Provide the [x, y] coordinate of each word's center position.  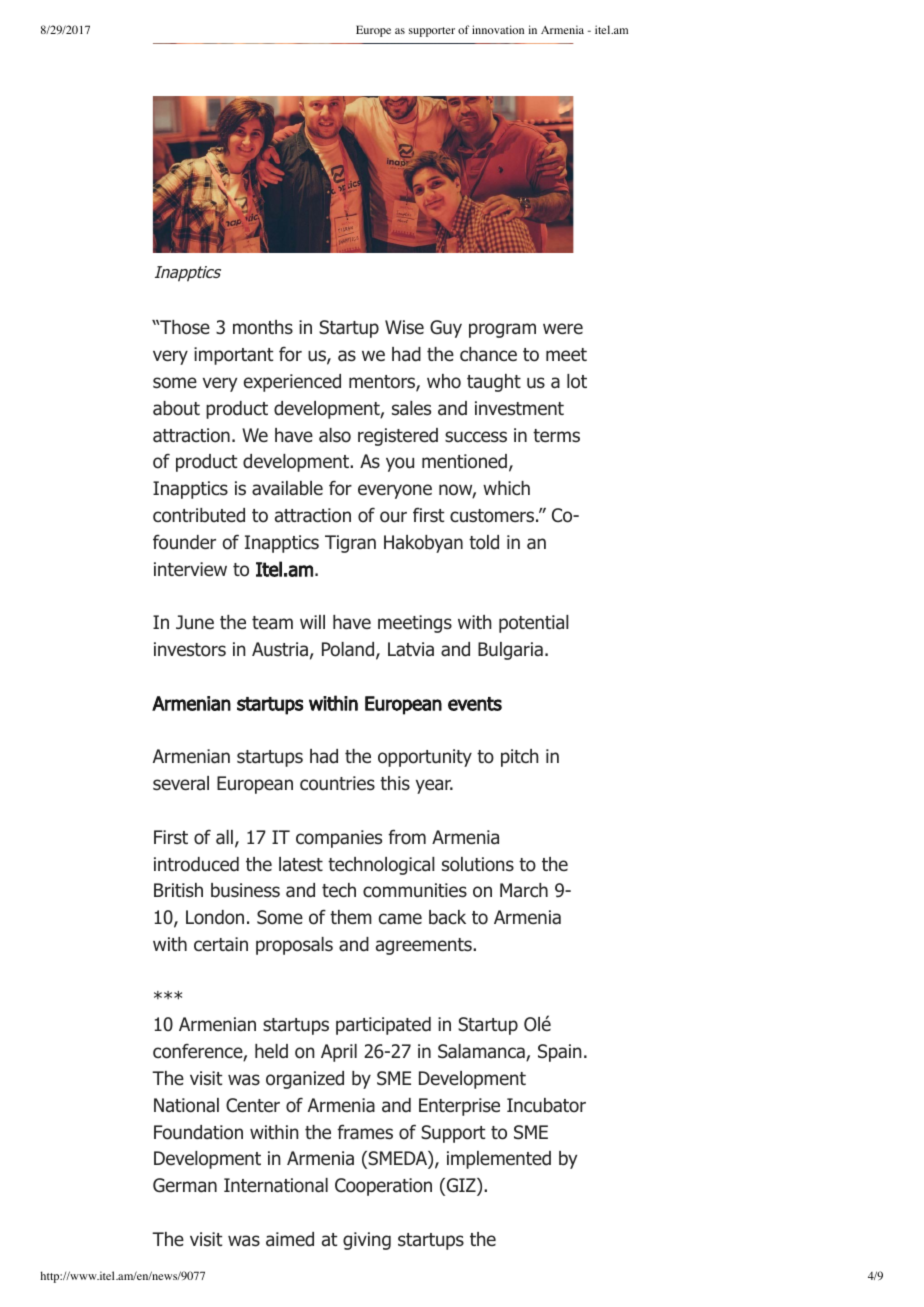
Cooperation [383, 1187]
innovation [498, 29]
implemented [499, 1160]
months [263, 327]
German [185, 1185]
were [563, 328]
